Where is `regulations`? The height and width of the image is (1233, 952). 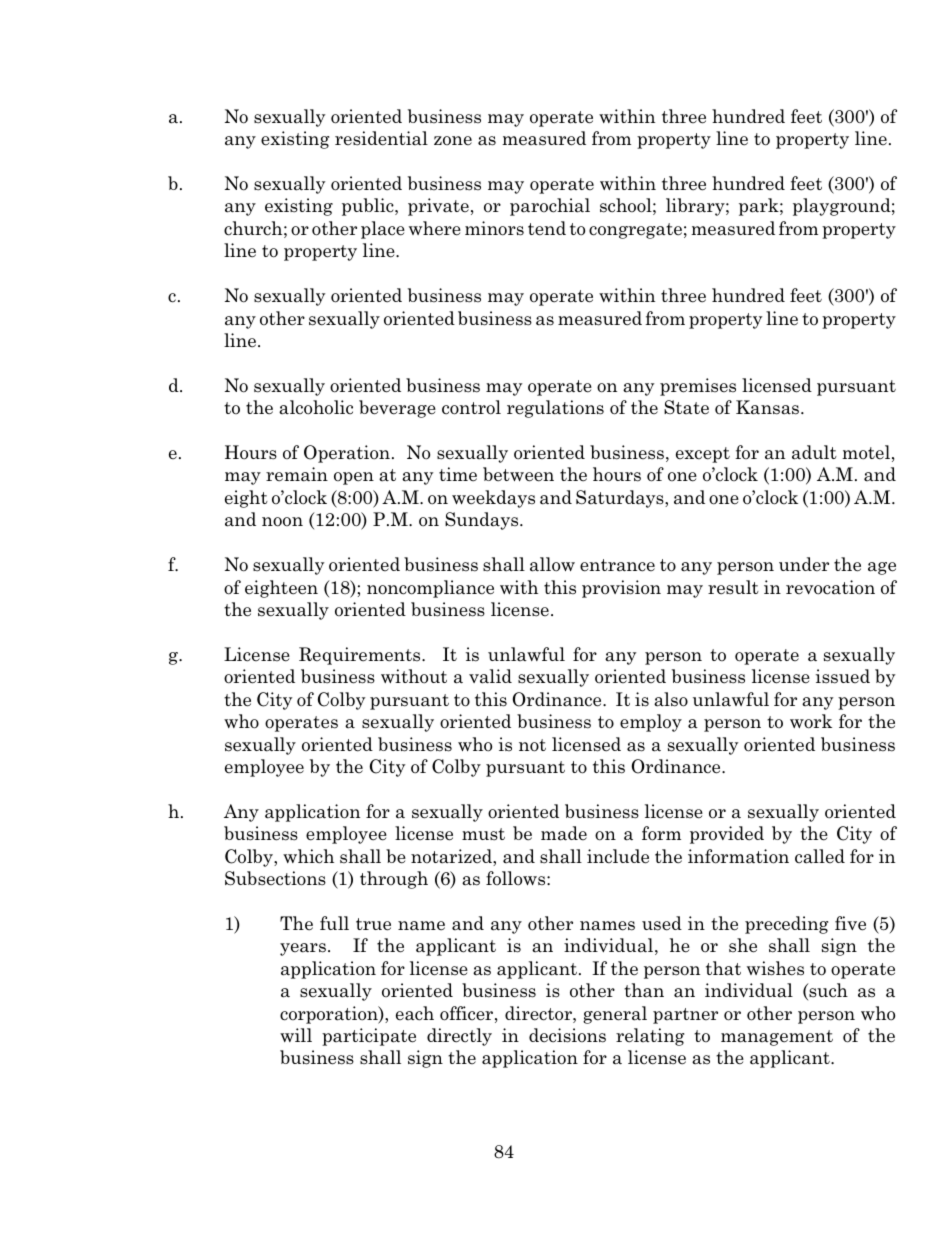
regulations is located at coordinates (555, 409).
